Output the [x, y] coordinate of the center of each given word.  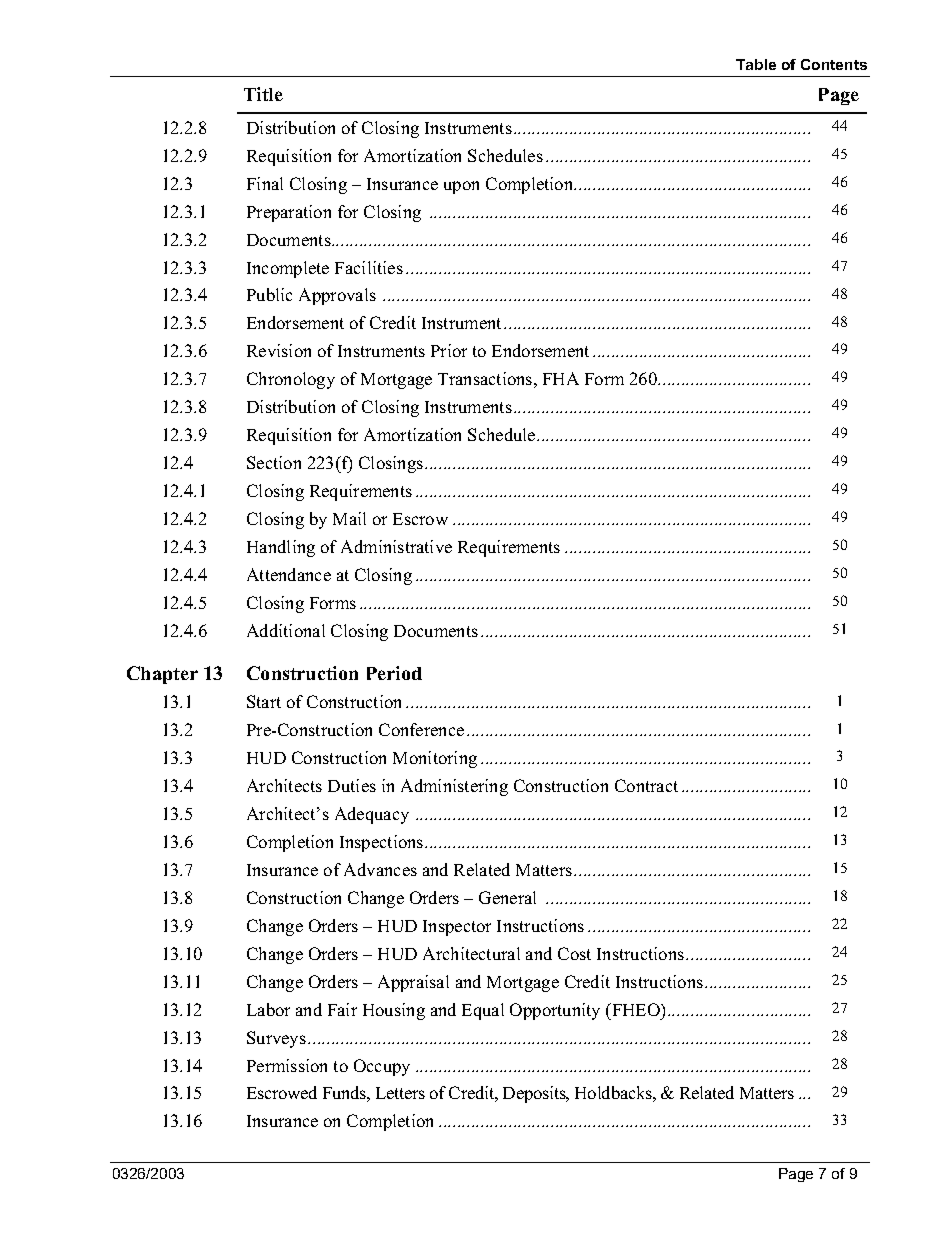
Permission [287, 1065]
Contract [646, 785]
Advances [380, 869]
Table [756, 64]
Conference [421, 729]
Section [274, 462]
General [507, 897]
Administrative [396, 546]
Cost [574, 953]
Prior [449, 350]
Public [269, 294]
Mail [349, 518]
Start [264, 701]
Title [263, 94]
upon [461, 187]
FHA [561, 378]
